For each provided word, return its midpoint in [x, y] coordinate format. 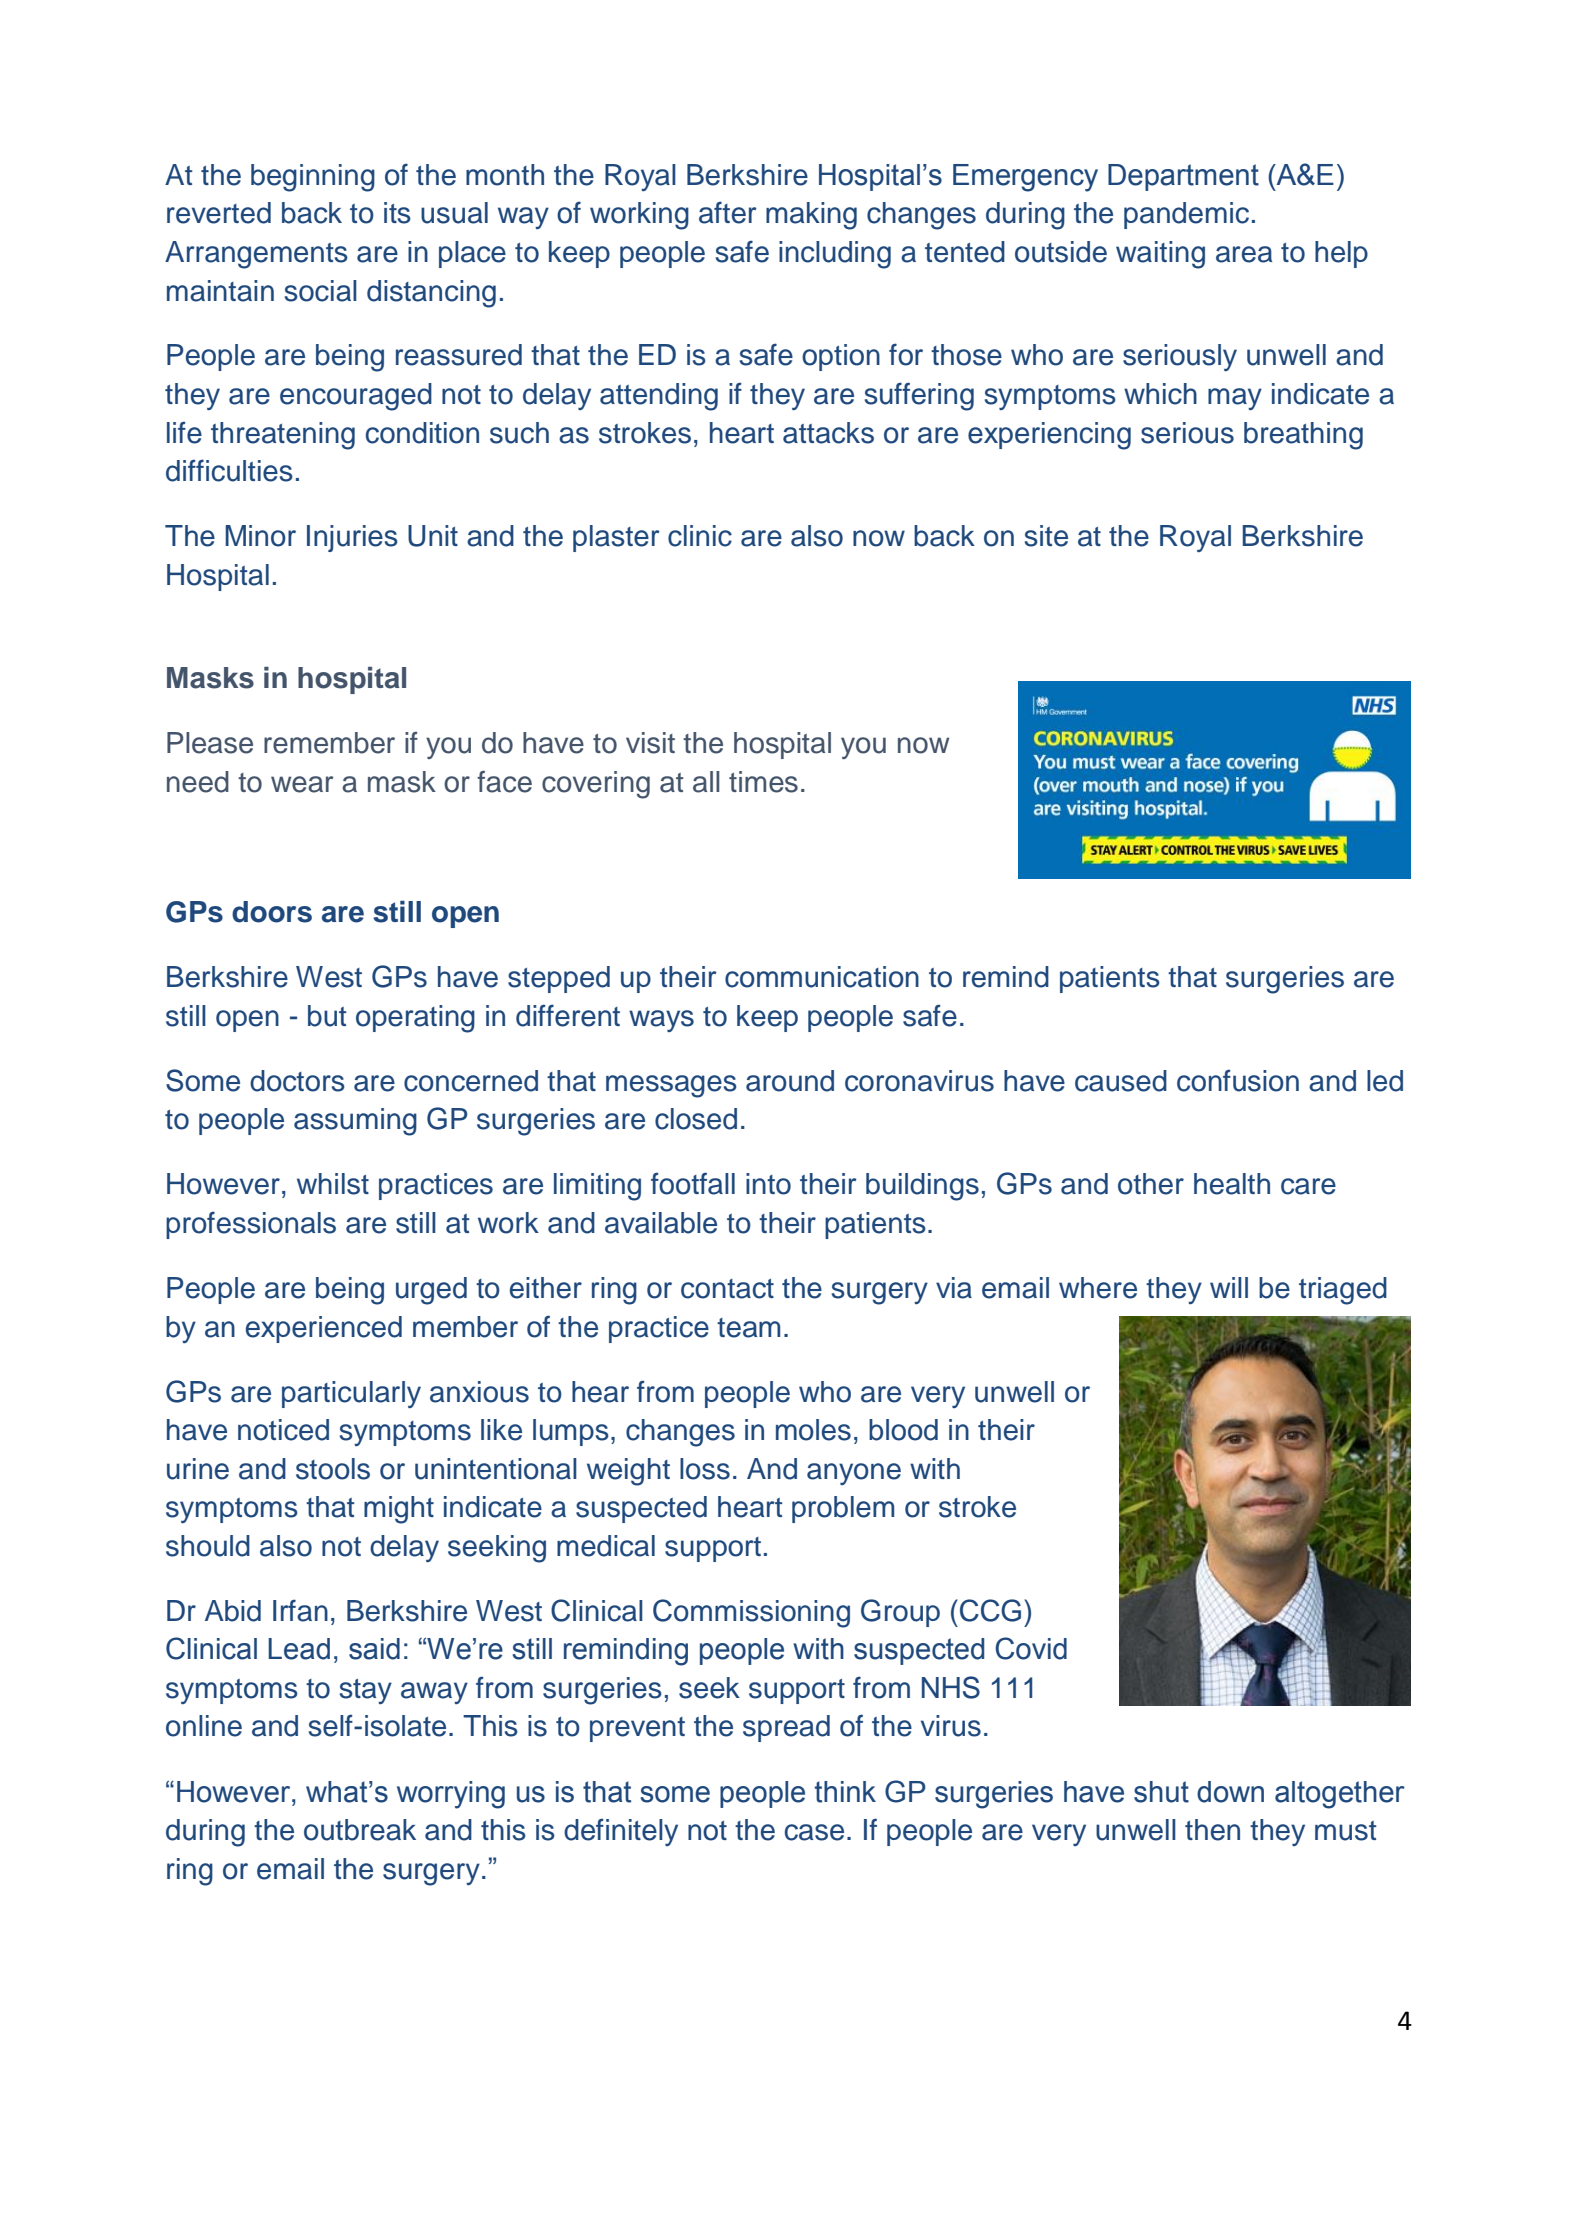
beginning [313, 178]
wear [302, 784]
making [811, 216]
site [1046, 536]
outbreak [360, 1830]
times [763, 782]
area [1244, 254]
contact [727, 1289]
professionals [251, 1225]
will [1229, 1287]
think [845, 1792]
